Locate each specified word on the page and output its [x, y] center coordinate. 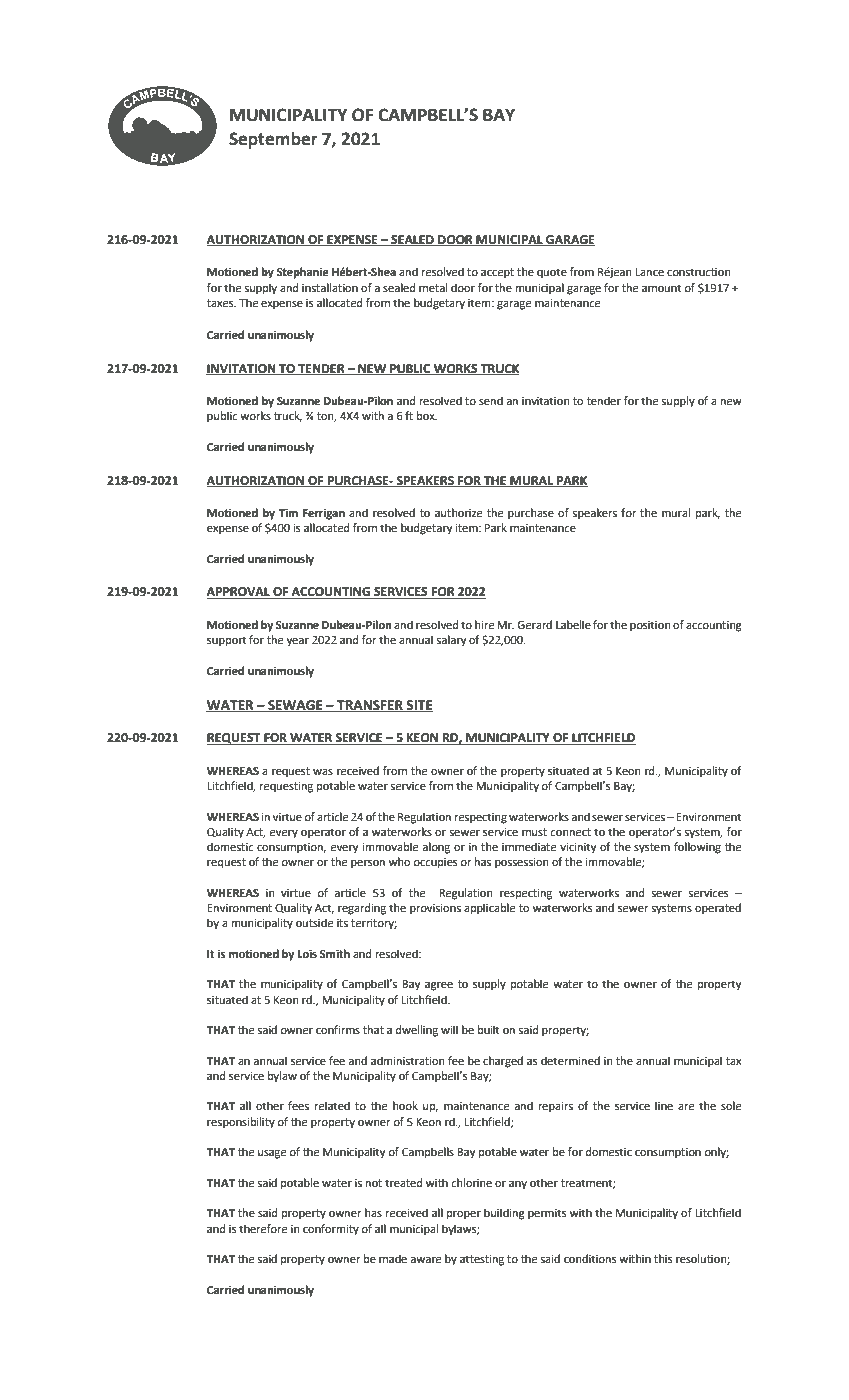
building [504, 1214]
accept [497, 273]
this [663, 1258]
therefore [263, 1229]
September [273, 140]
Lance [649, 272]
